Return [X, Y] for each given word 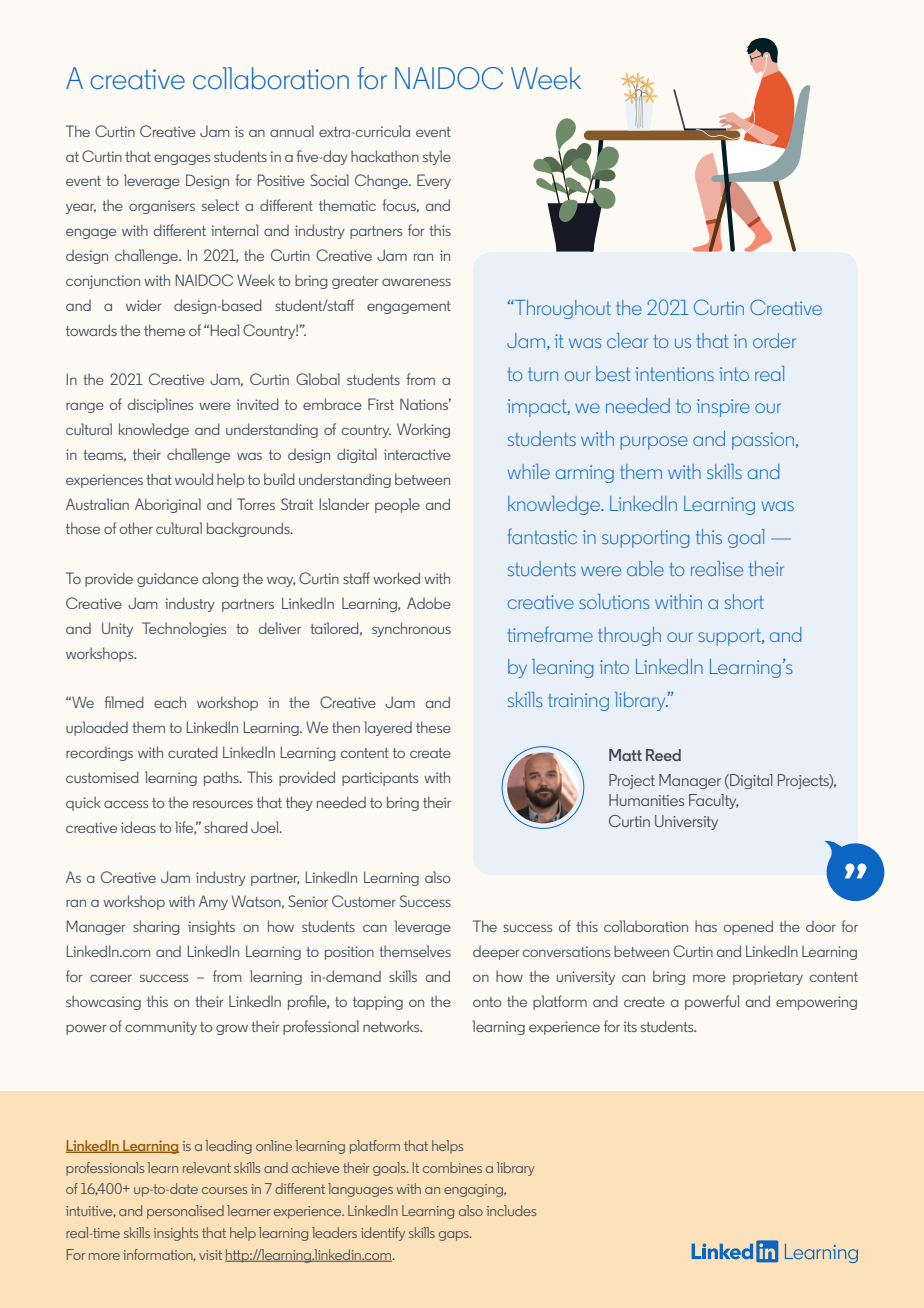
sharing [156, 927]
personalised [185, 1212]
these [433, 727]
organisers [162, 207]
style [437, 157]
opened [748, 927]
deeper [496, 953]
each [170, 702]
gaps [455, 1236]
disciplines [160, 405]
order [774, 340]
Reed [663, 755]
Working [423, 430]
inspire [723, 408]
